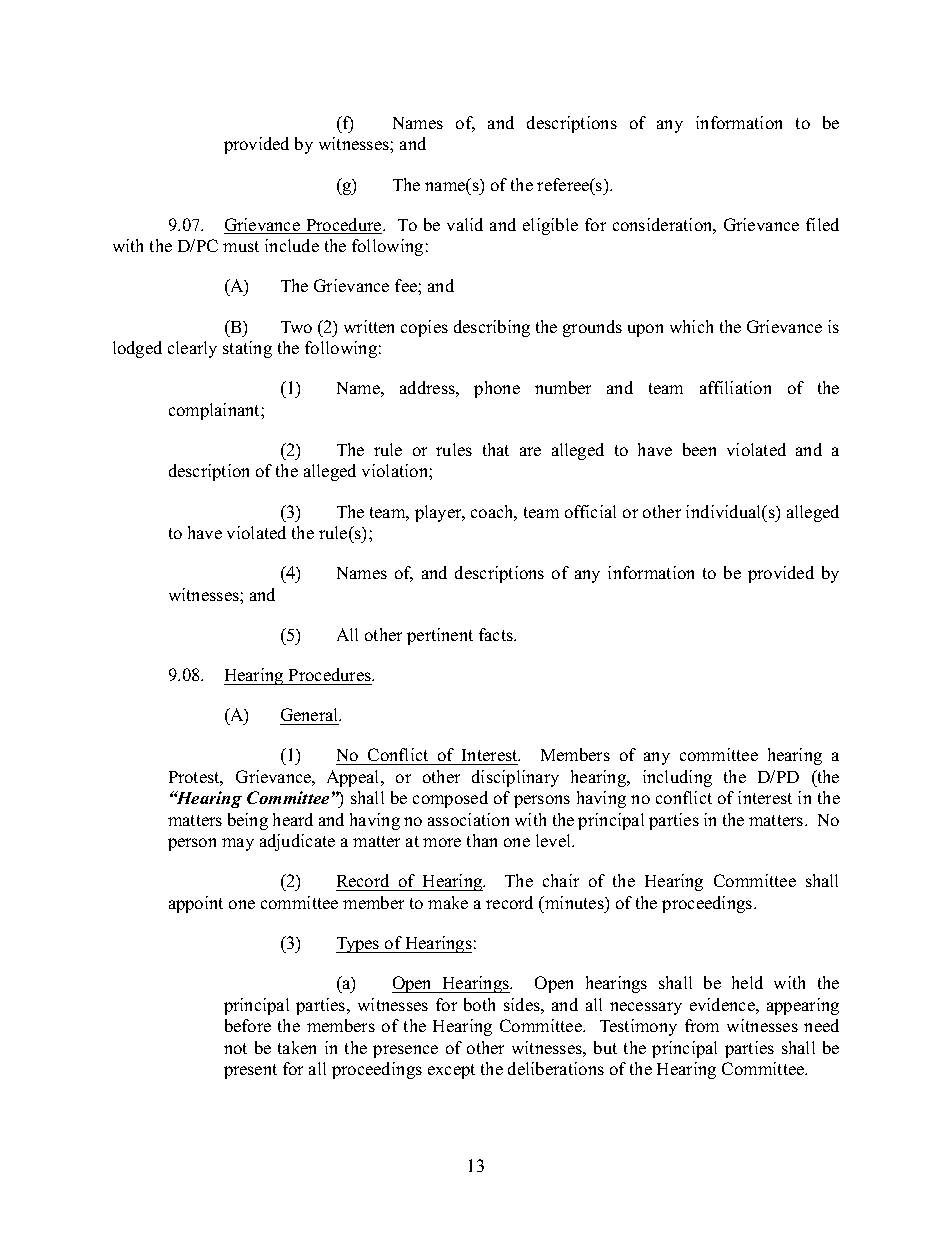 This page has height=1233, width=952. I want to click on disciplinary, so click(515, 778).
